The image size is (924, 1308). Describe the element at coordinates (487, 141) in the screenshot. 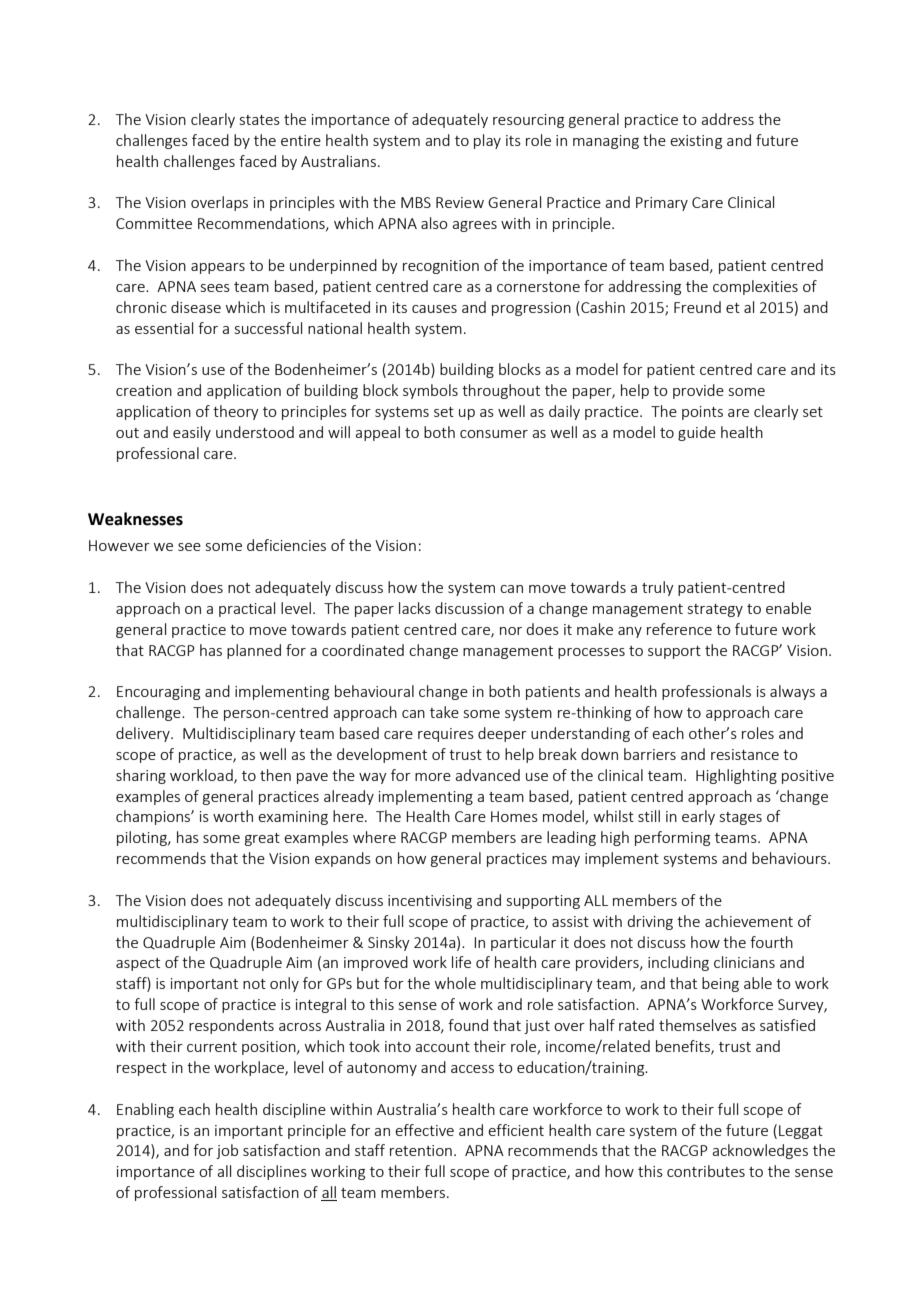

I see `play` at that location.
